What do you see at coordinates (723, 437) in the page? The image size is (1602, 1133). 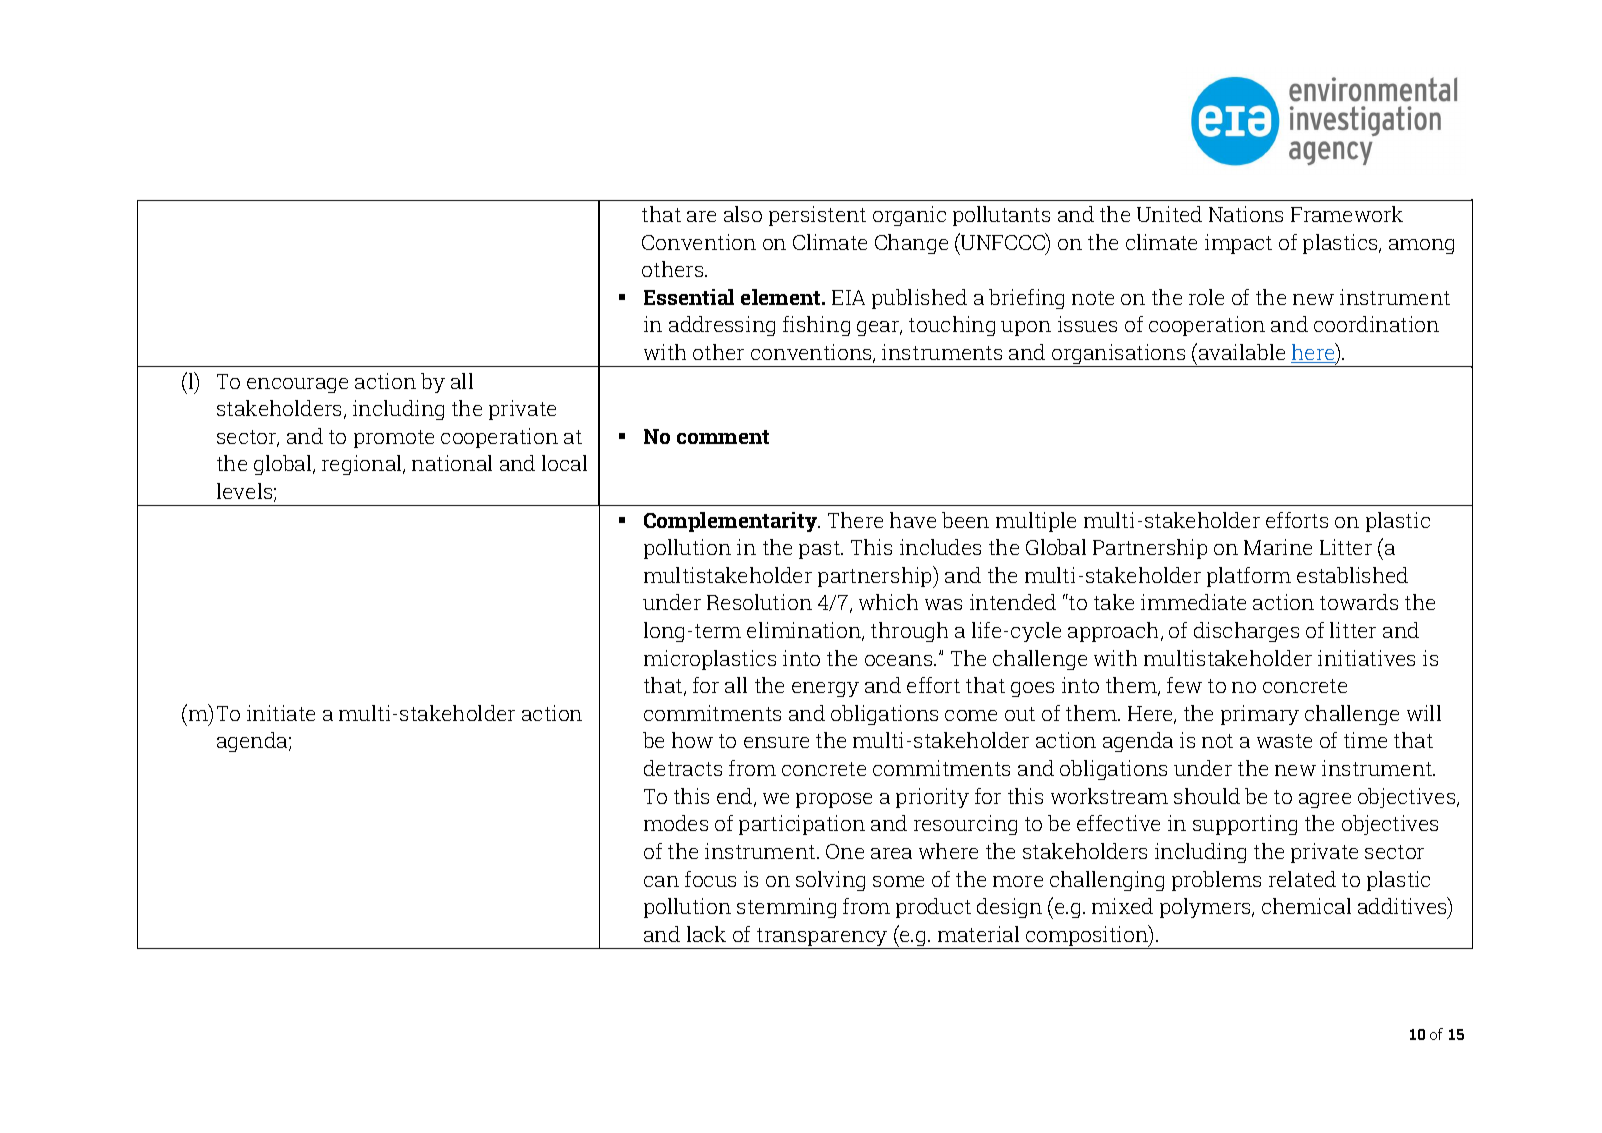 I see `comment` at bounding box center [723, 437].
